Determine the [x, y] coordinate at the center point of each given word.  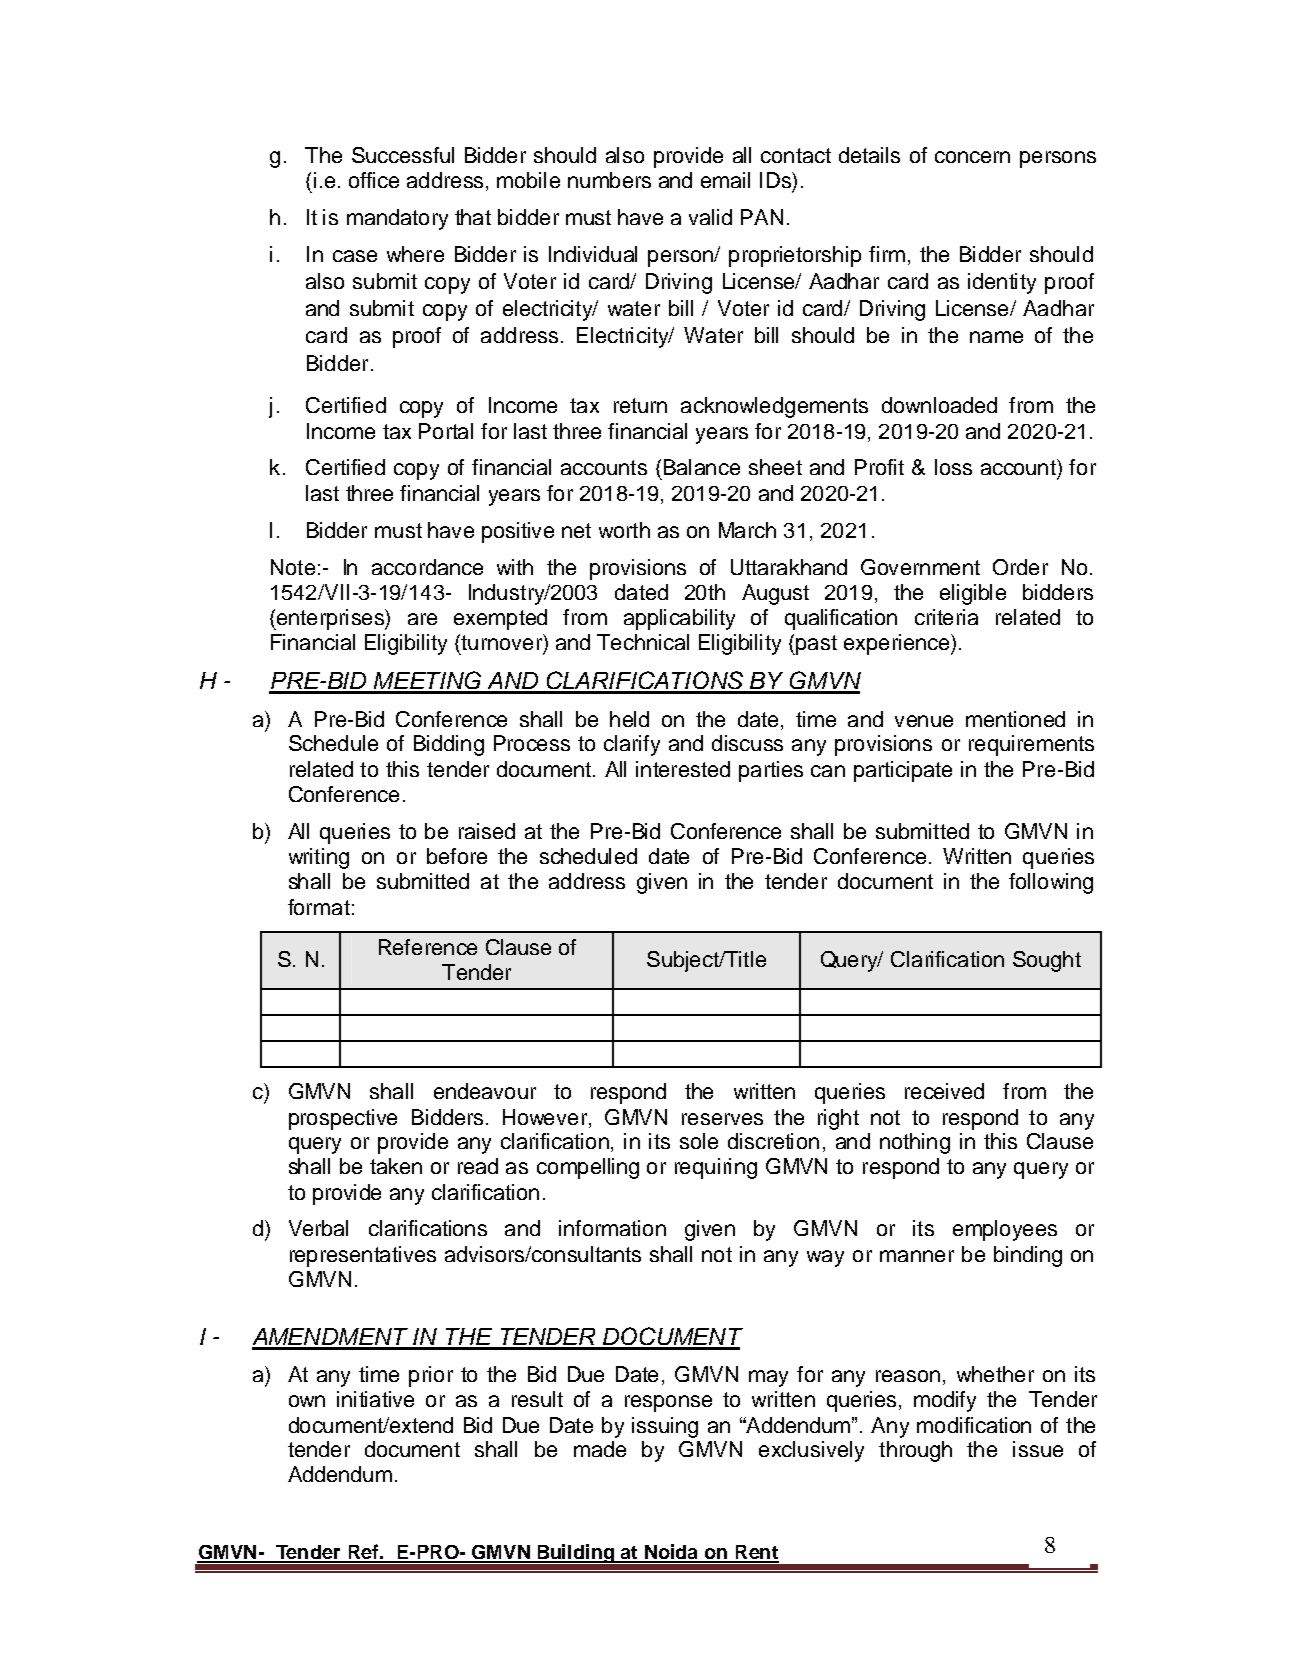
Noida [672, 1553]
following [1051, 883]
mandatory [397, 219]
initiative [375, 1399]
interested [683, 769]
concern [972, 157]
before [457, 856]
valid [710, 217]
